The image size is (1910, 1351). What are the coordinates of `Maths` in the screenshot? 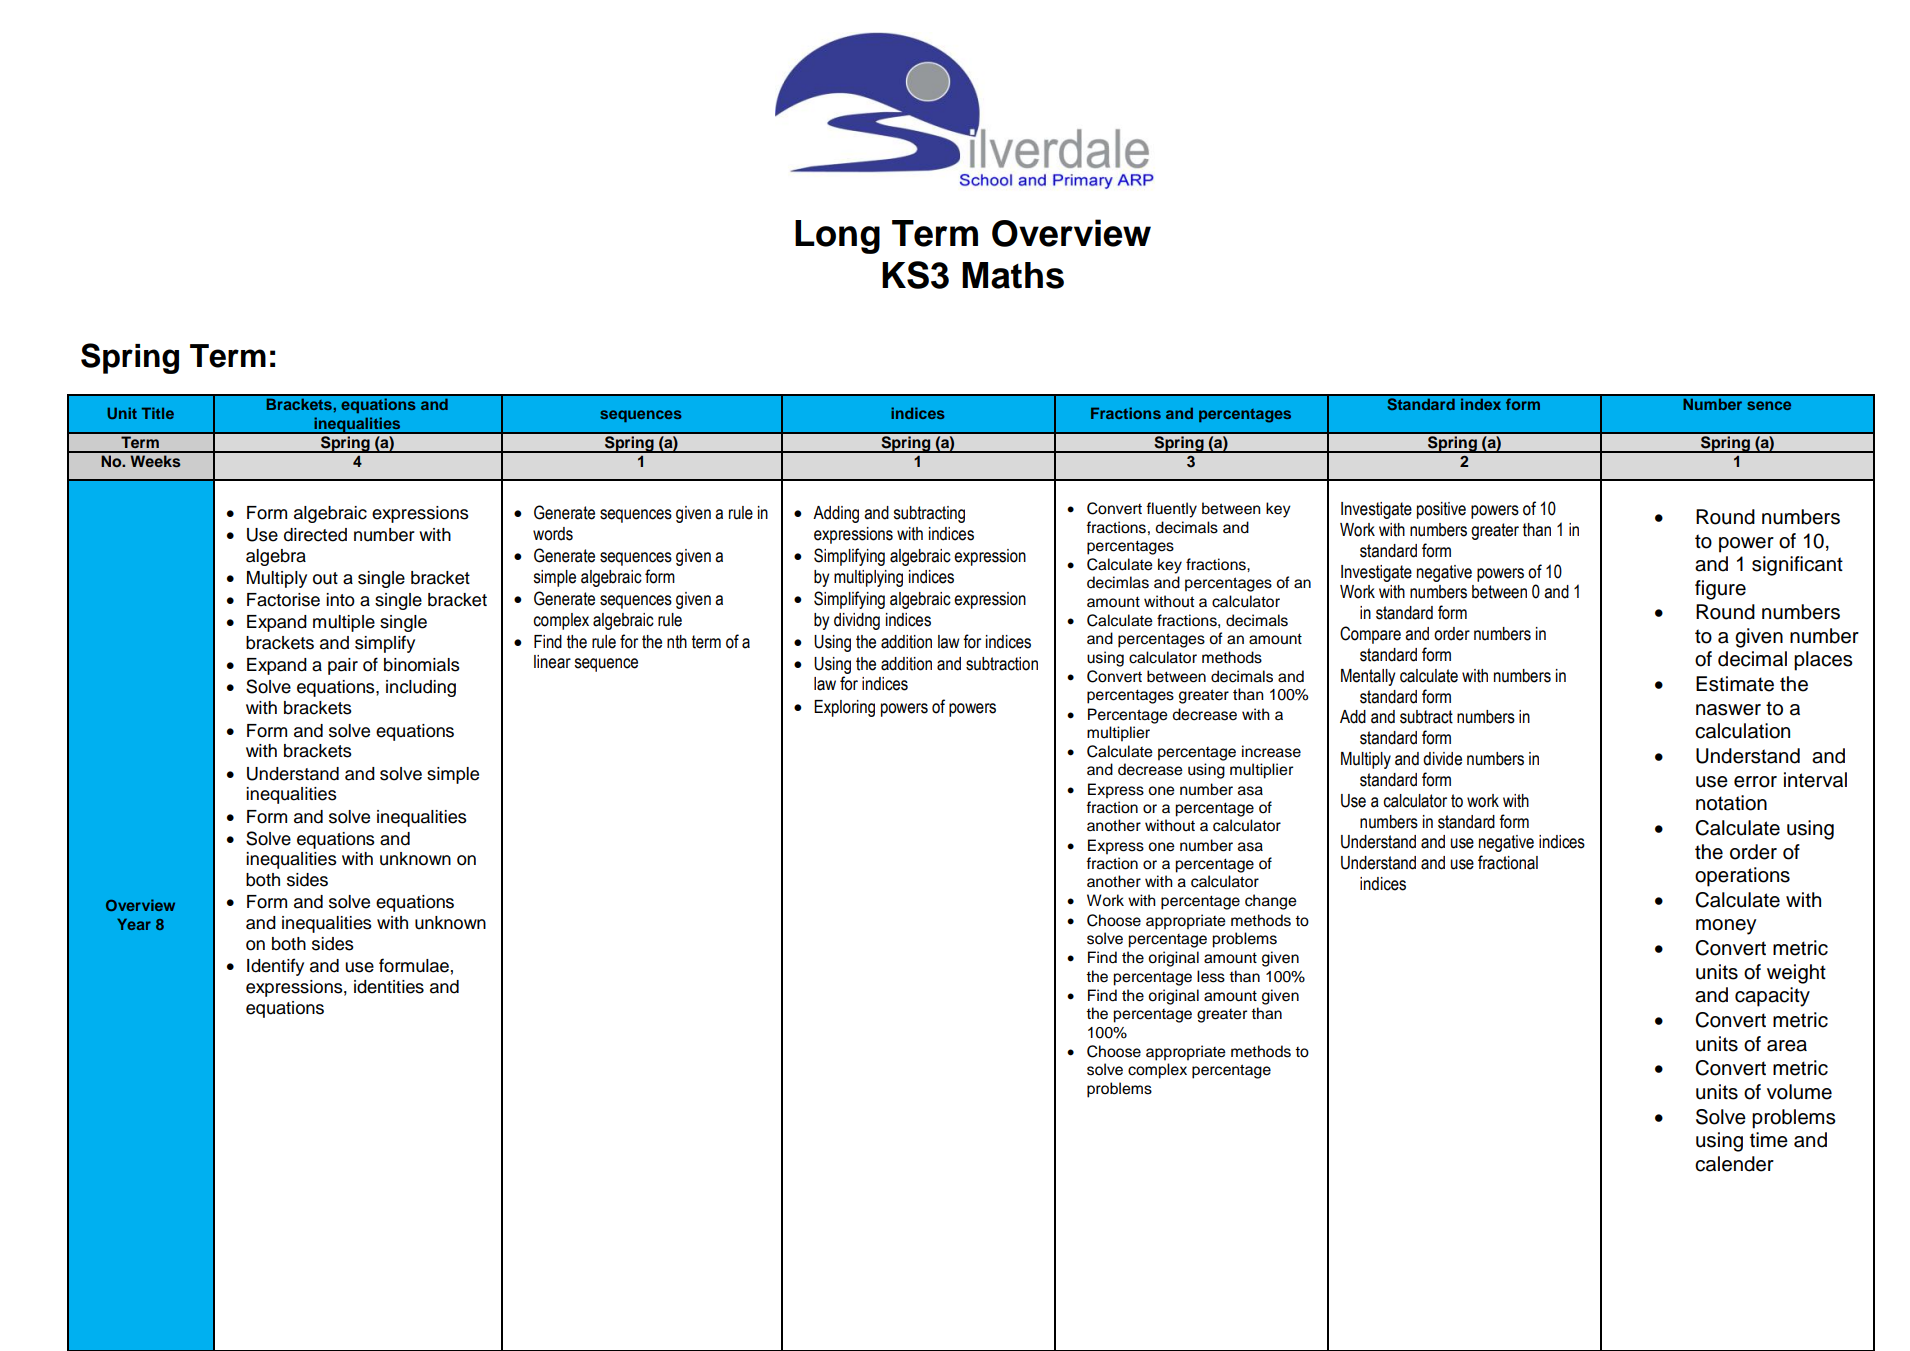 It's located at (1013, 275).
